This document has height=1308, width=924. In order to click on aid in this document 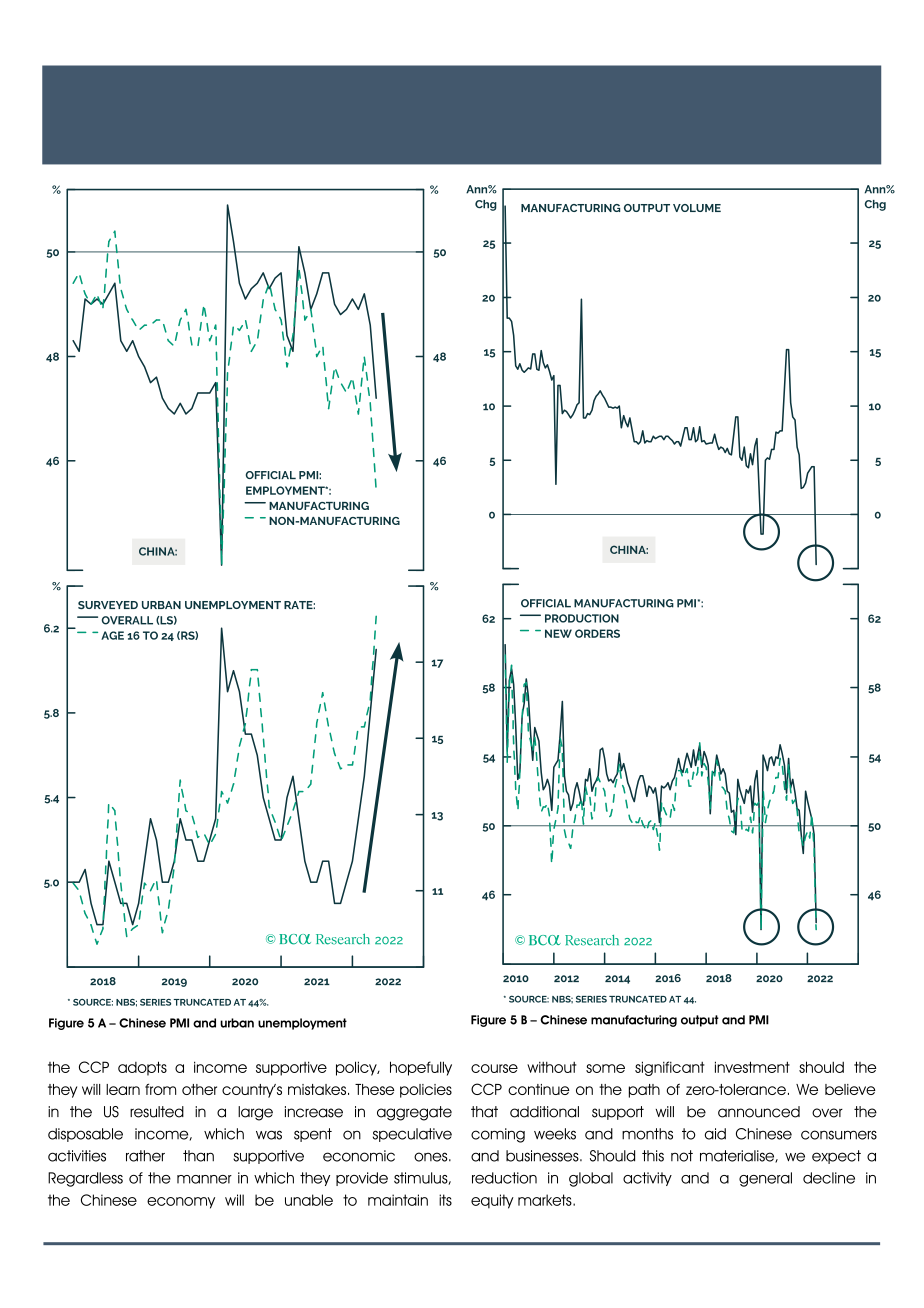, I will do `click(715, 1134)`.
